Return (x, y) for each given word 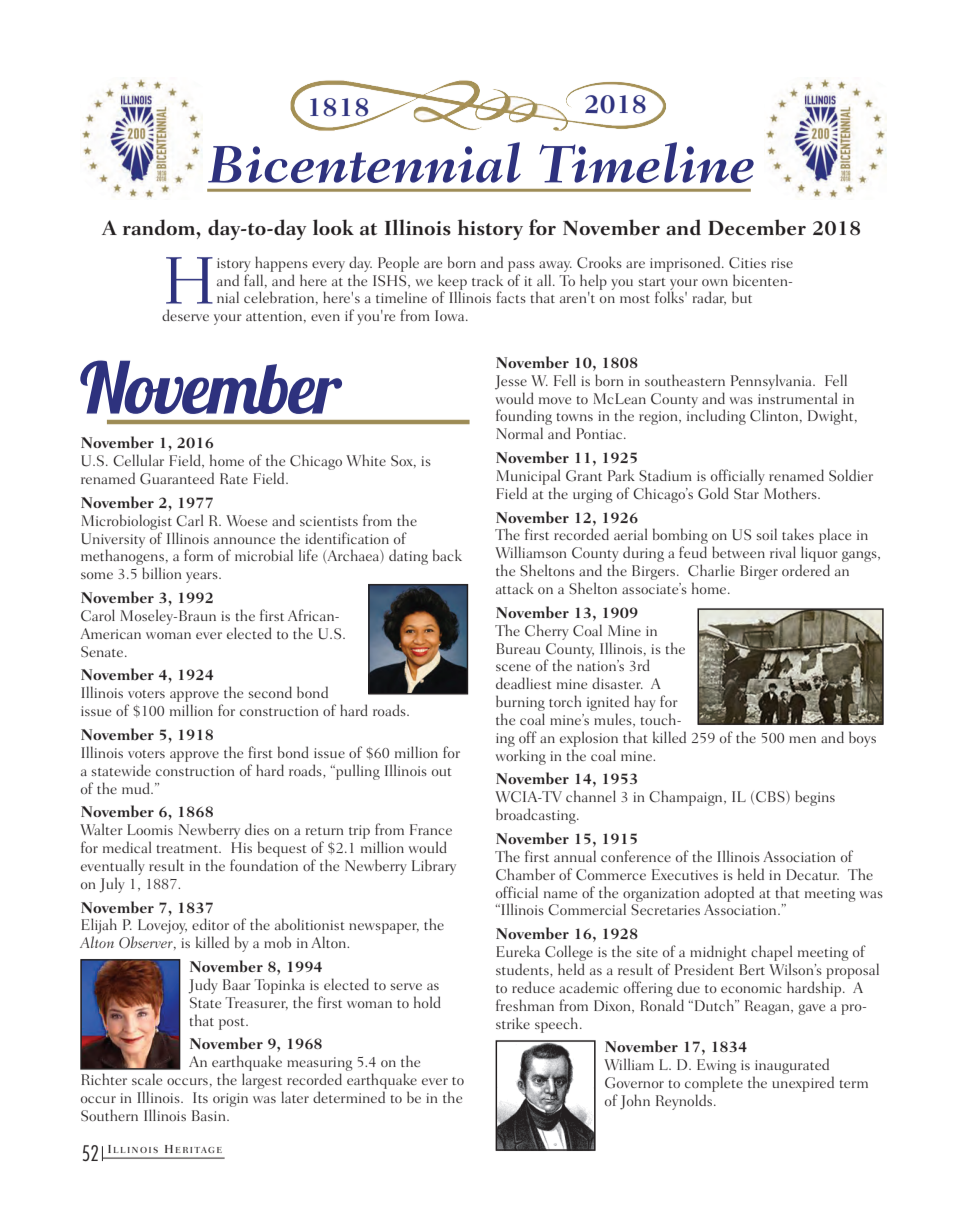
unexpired (803, 1084)
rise (782, 263)
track (487, 280)
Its (200, 1097)
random (160, 227)
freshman (525, 1005)
